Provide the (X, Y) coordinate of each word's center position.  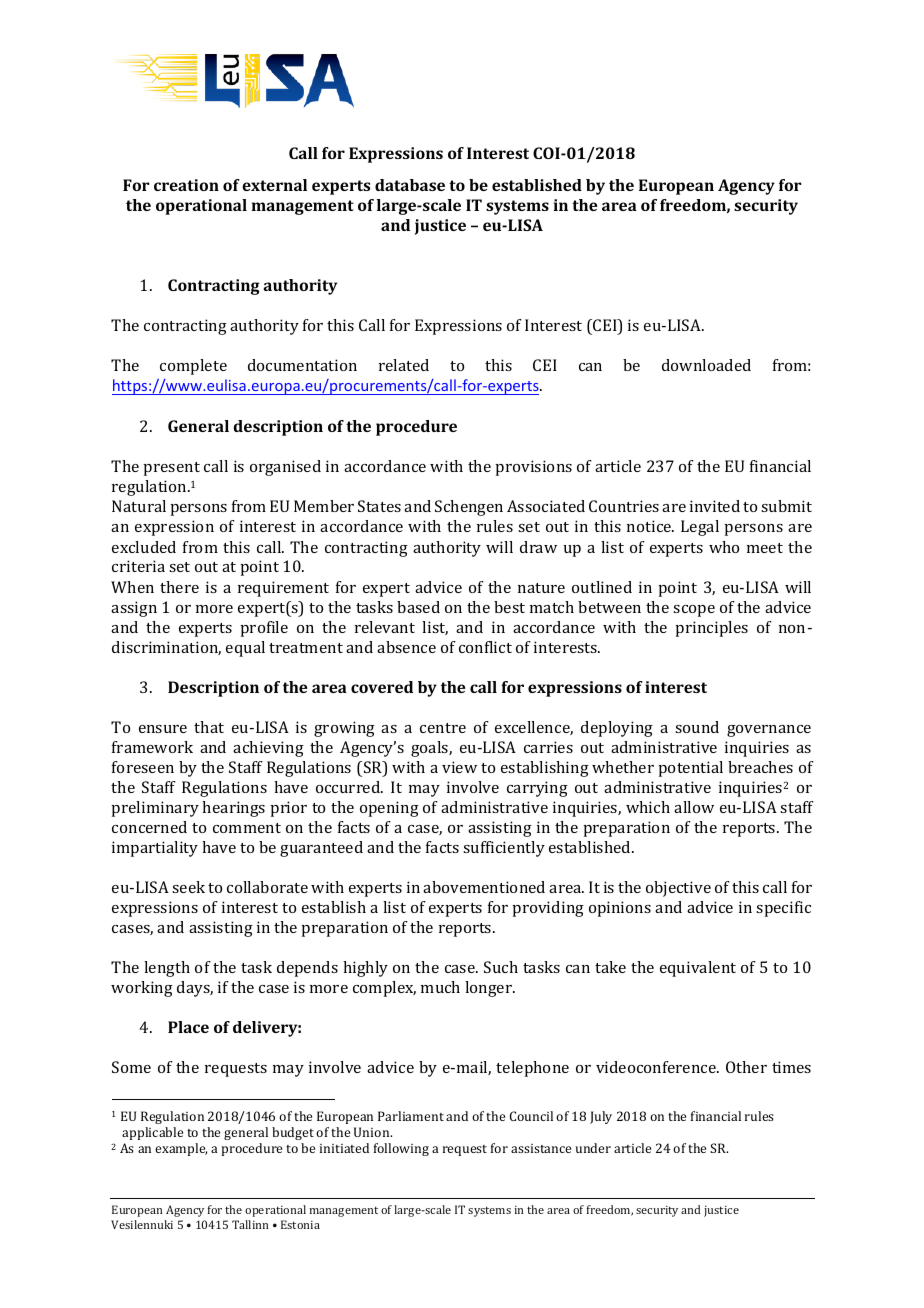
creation (186, 185)
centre (443, 728)
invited (715, 506)
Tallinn (250, 1224)
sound (697, 727)
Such (501, 967)
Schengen (469, 508)
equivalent (698, 969)
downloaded (706, 365)
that (209, 727)
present (171, 469)
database (410, 185)
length (167, 969)
